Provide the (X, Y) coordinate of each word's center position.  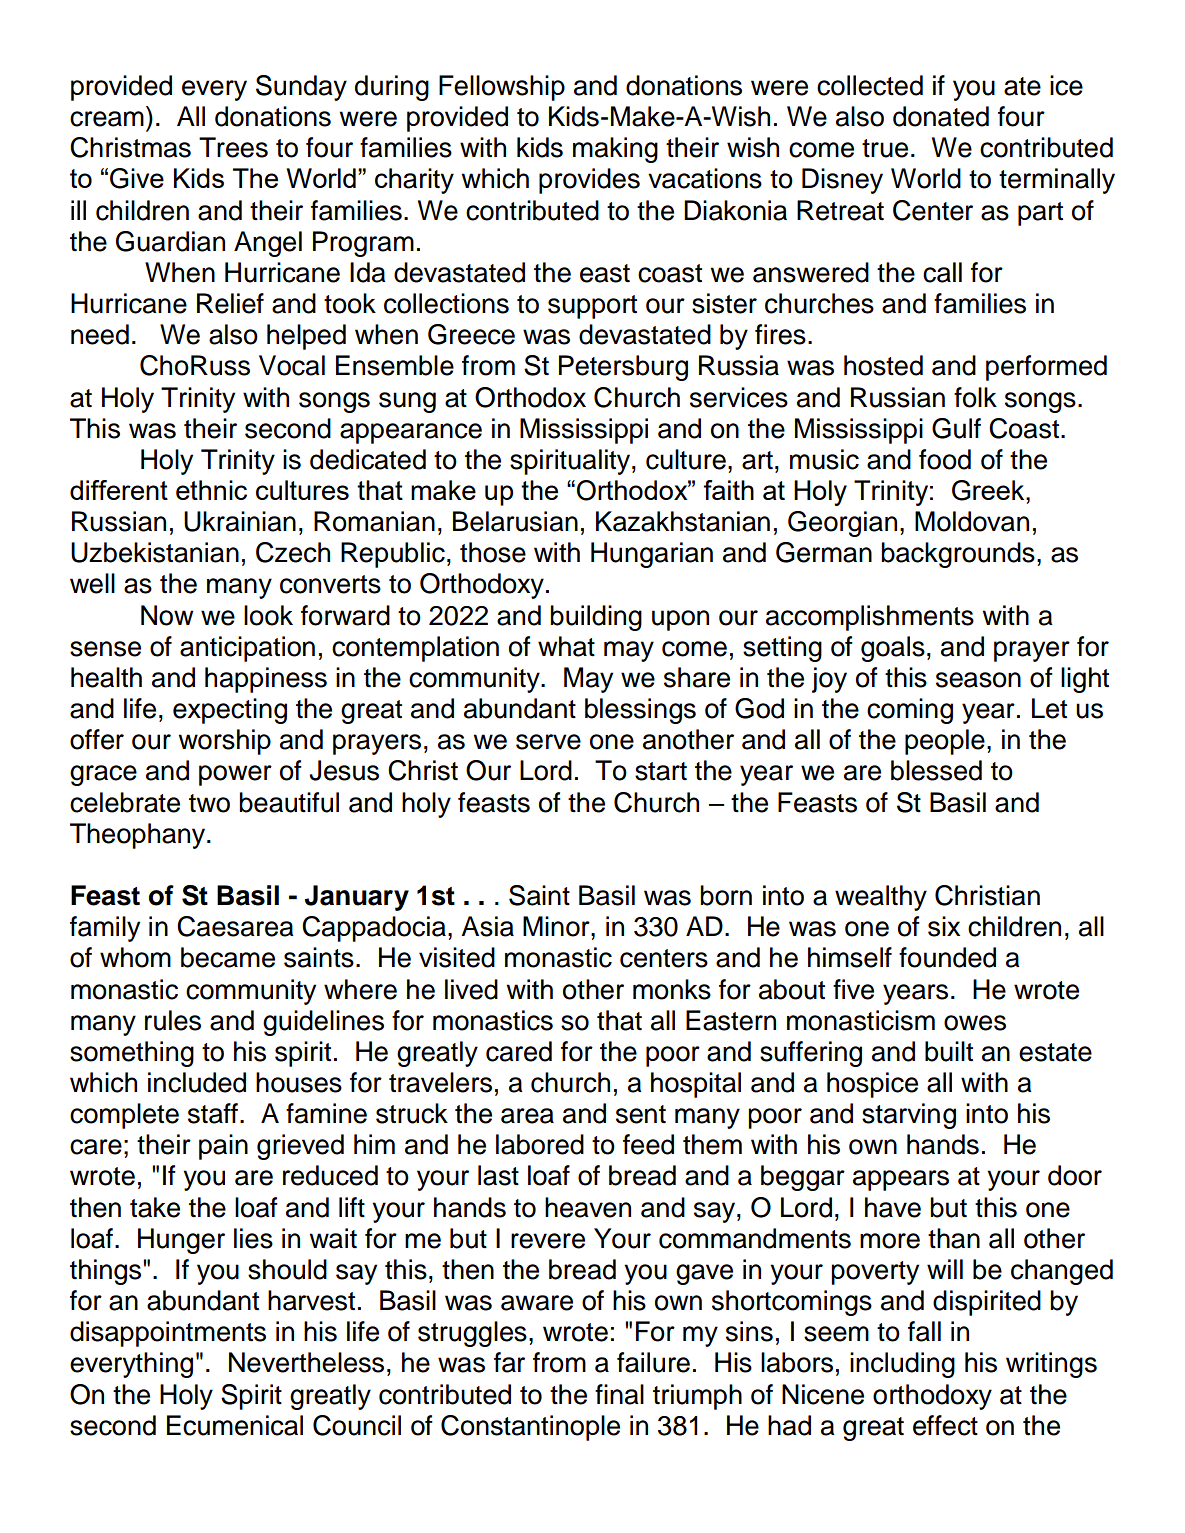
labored (540, 1144)
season (978, 680)
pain (223, 1147)
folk (975, 397)
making (615, 150)
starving (909, 1116)
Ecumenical (235, 1425)
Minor (557, 926)
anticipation (247, 649)
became (228, 957)
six (944, 926)
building (596, 618)
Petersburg (623, 368)
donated (941, 116)
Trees (233, 147)
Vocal (292, 365)
